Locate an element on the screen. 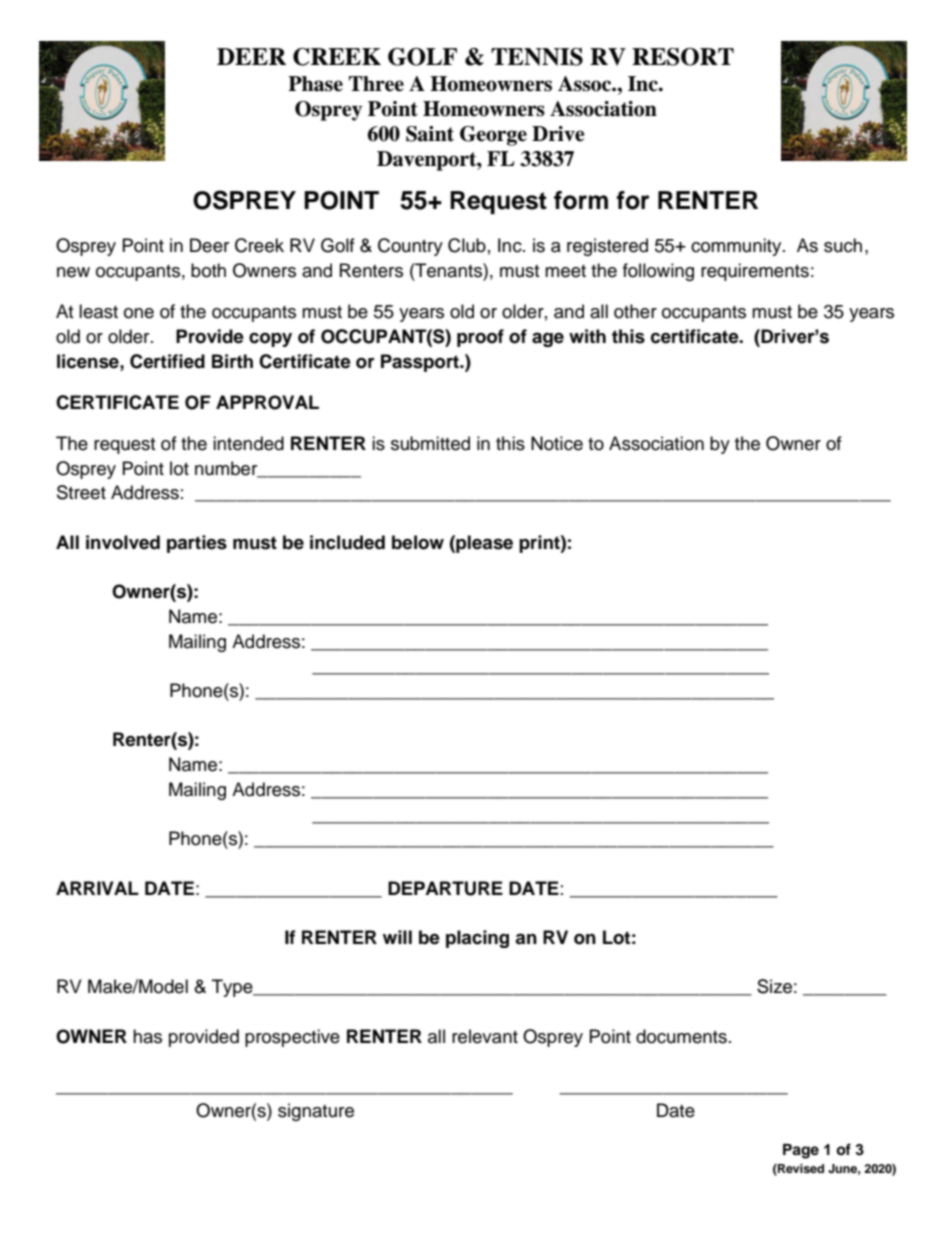 The height and width of the screenshot is (1233, 952). signature is located at coordinates (316, 1112).
